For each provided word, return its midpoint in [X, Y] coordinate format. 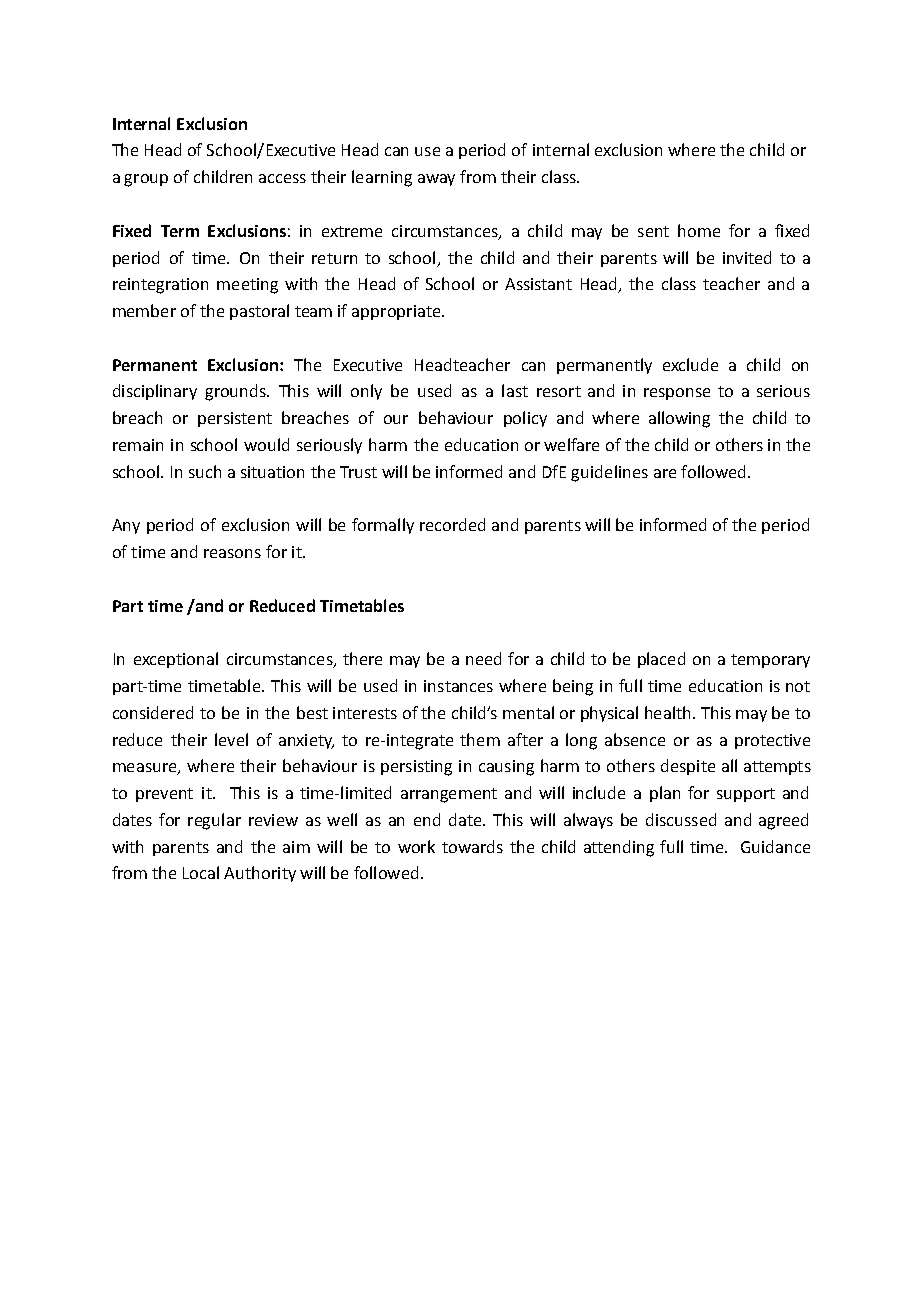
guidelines [609, 473]
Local [201, 872]
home [699, 230]
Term [180, 231]
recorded [452, 524]
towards [472, 846]
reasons [232, 553]
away [436, 180]
